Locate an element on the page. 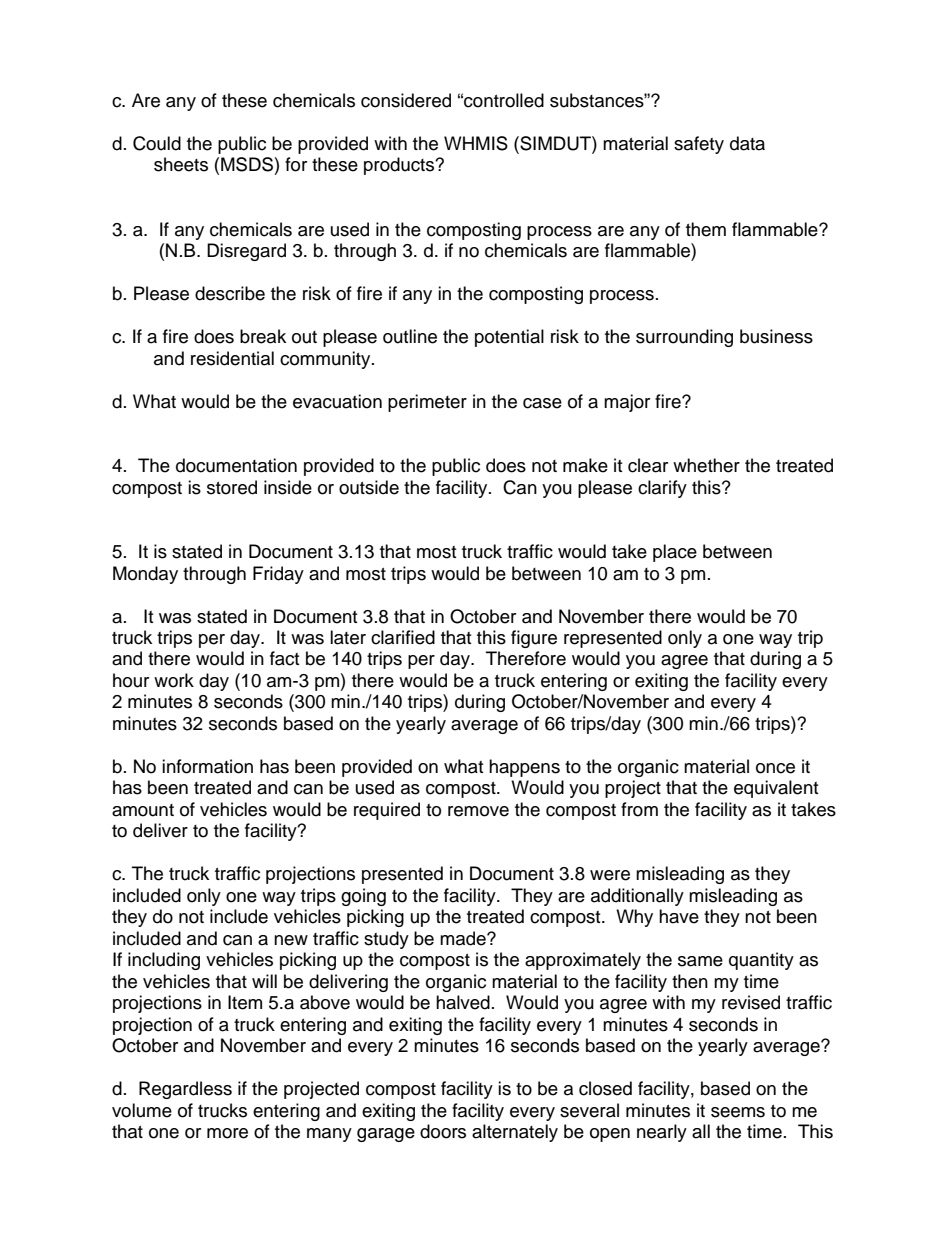 This image has height=1233, width=952. safety is located at coordinates (699, 145).
